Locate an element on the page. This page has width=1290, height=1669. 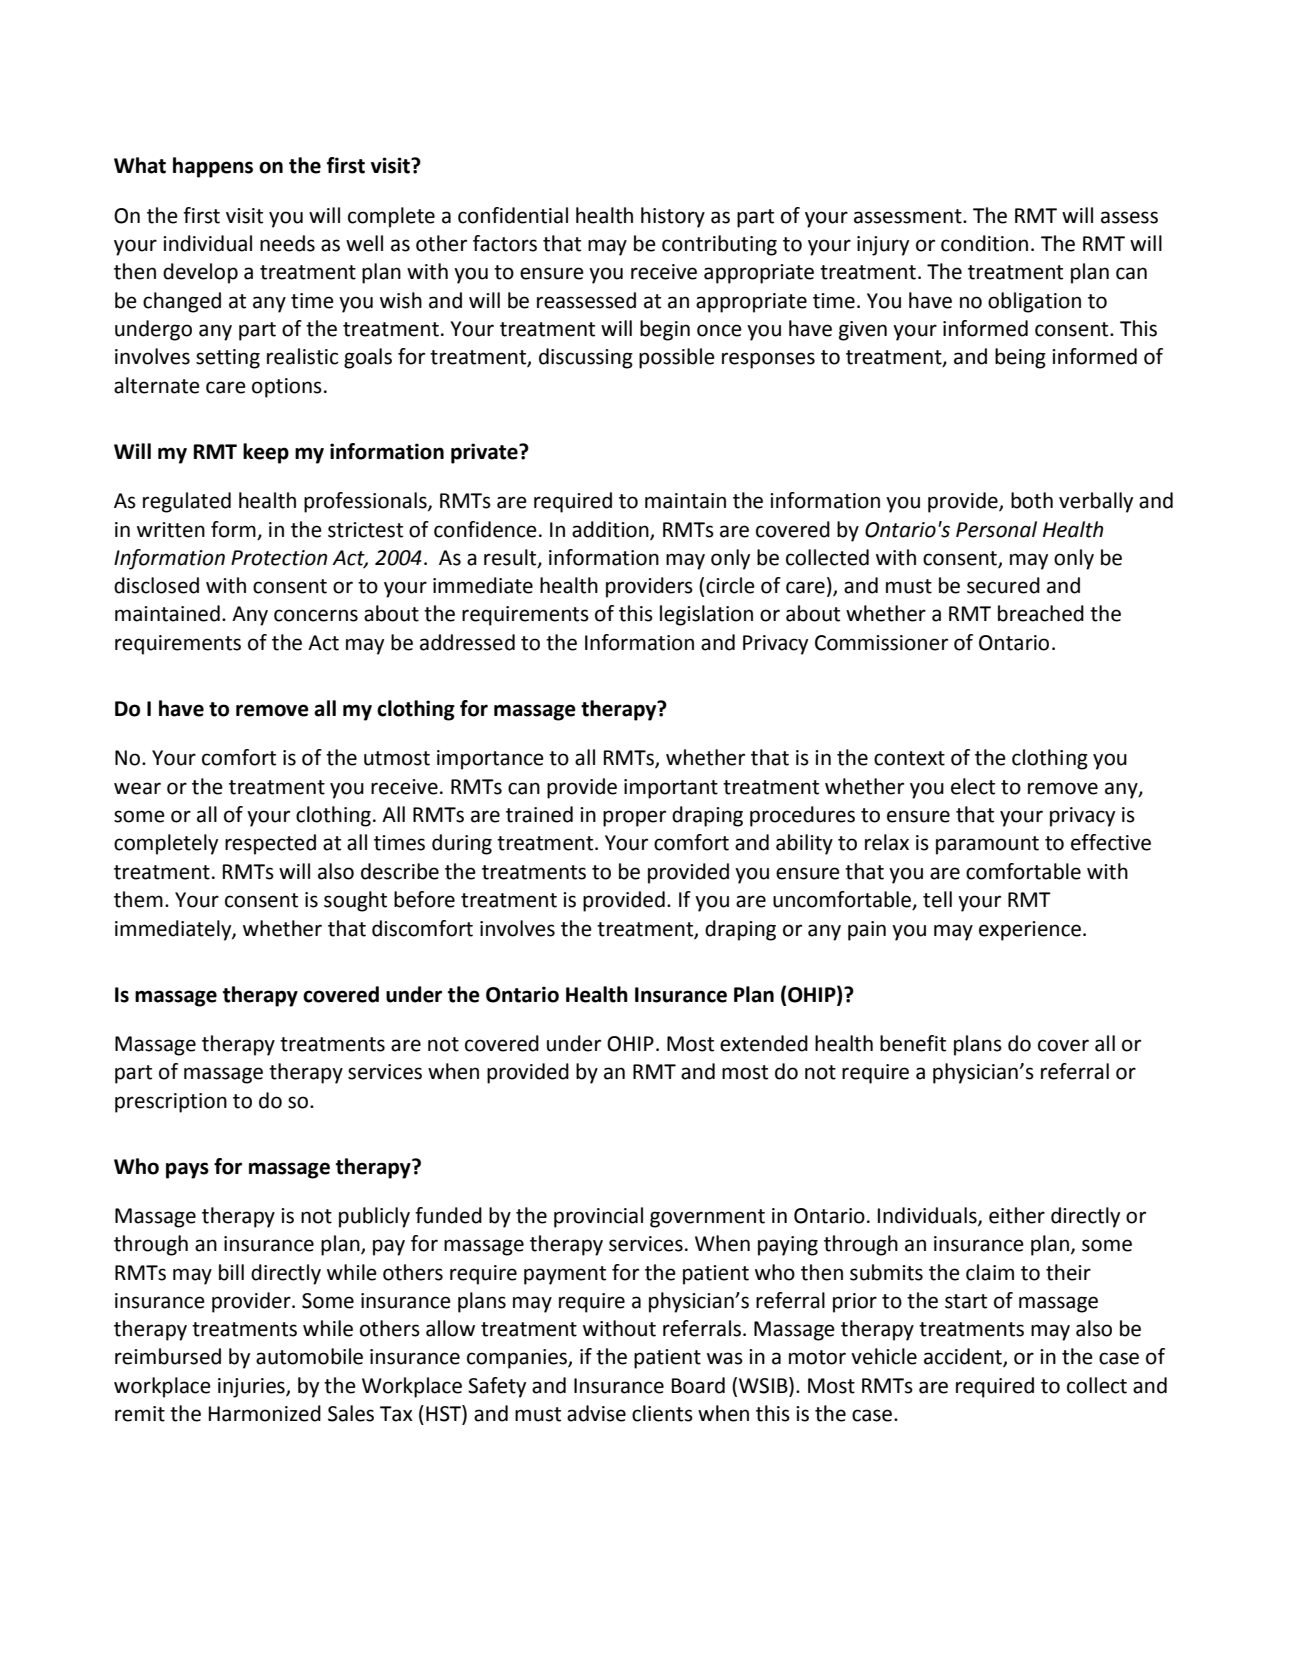
happens is located at coordinates (213, 167).
